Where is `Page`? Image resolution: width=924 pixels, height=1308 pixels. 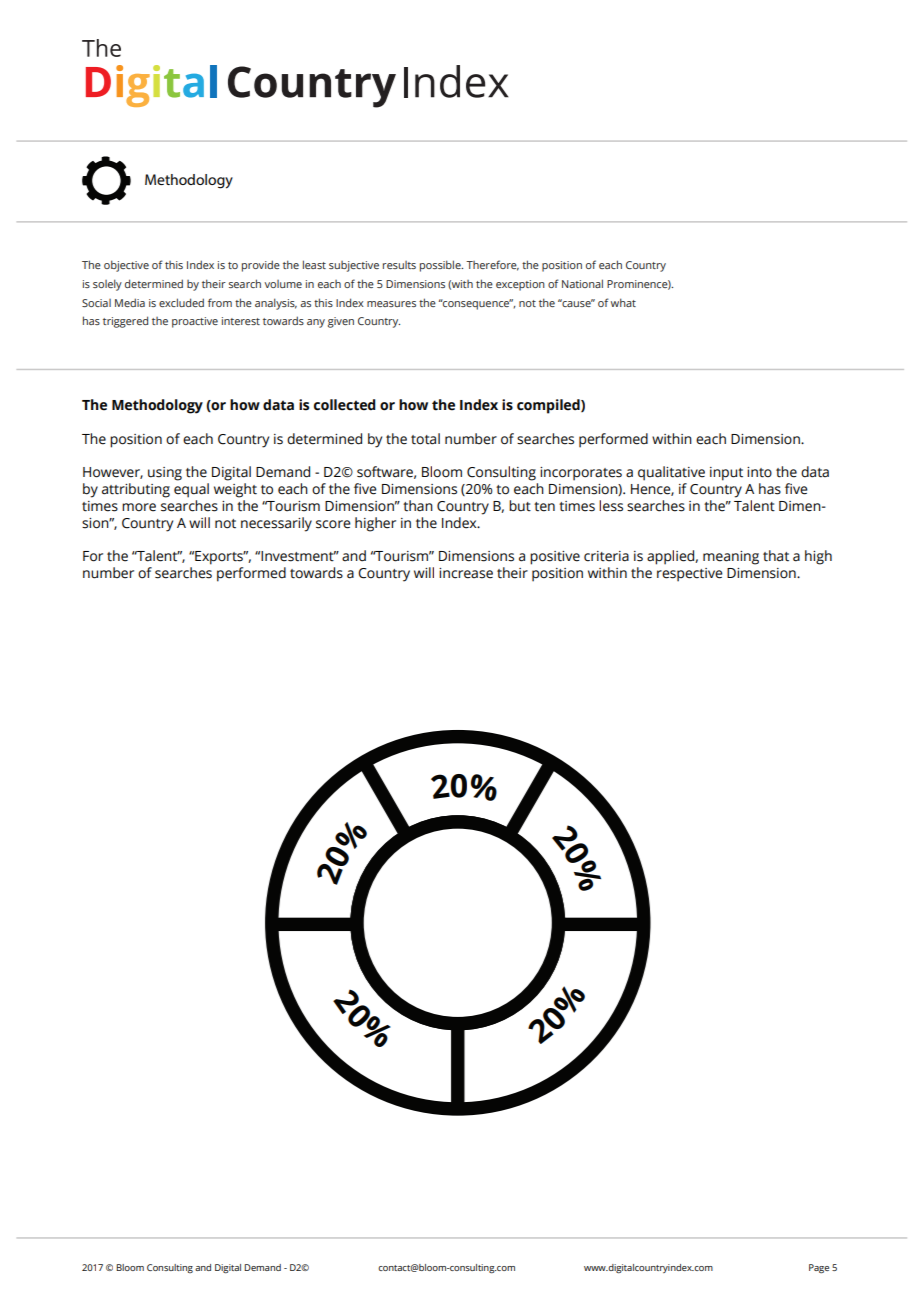 Page is located at coordinates (819, 1268).
